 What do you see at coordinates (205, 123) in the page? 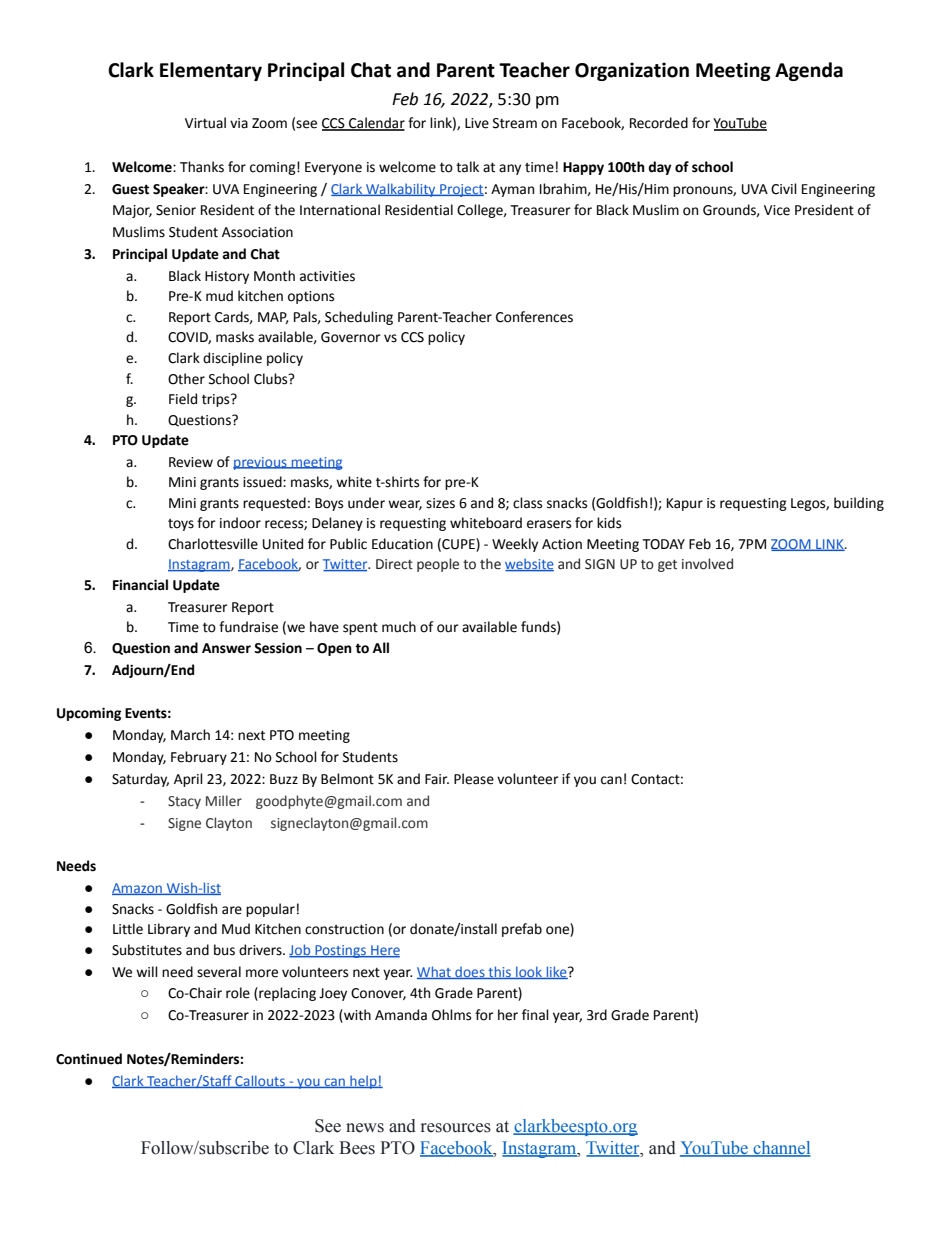
I see `Virtual` at bounding box center [205, 123].
